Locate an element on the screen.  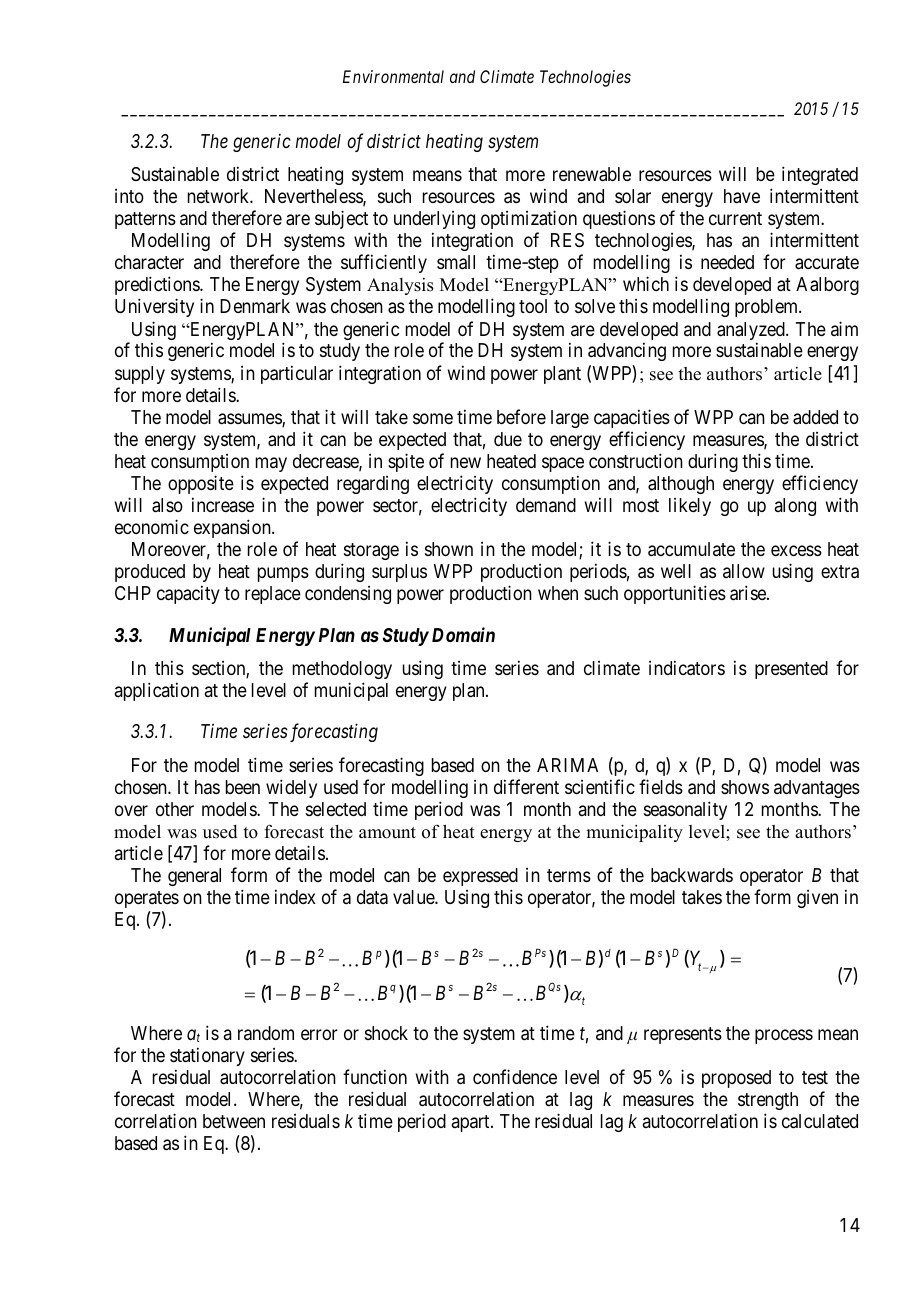
integrated is located at coordinates (820, 175).
